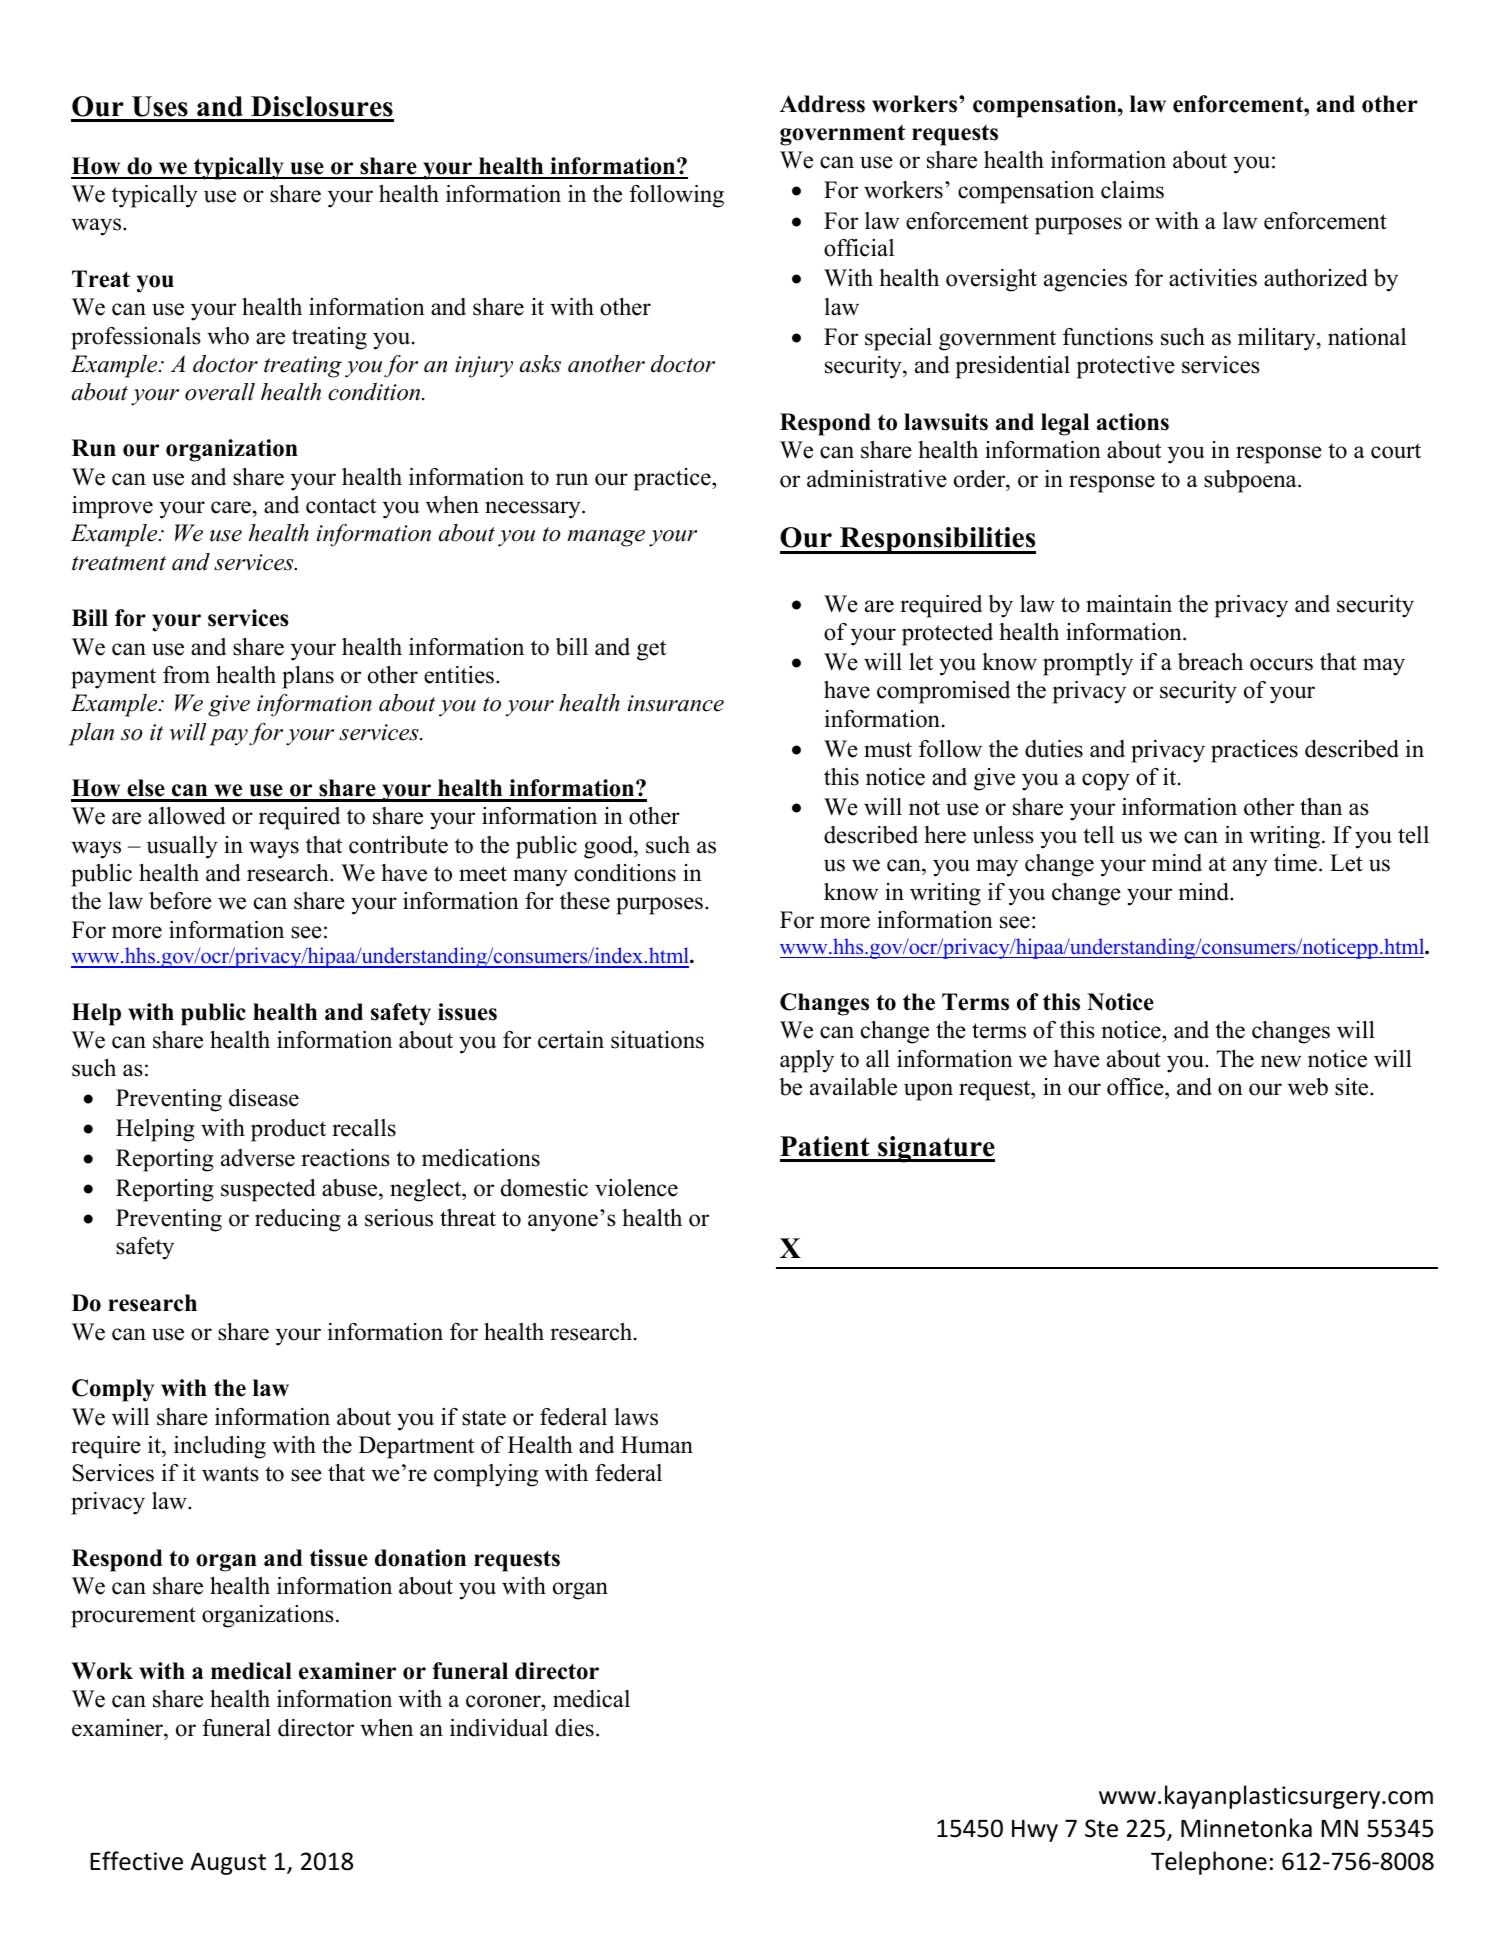 This page has height=1948, width=1505. What do you see at coordinates (180, 901) in the page?
I see `before` at bounding box center [180, 901].
